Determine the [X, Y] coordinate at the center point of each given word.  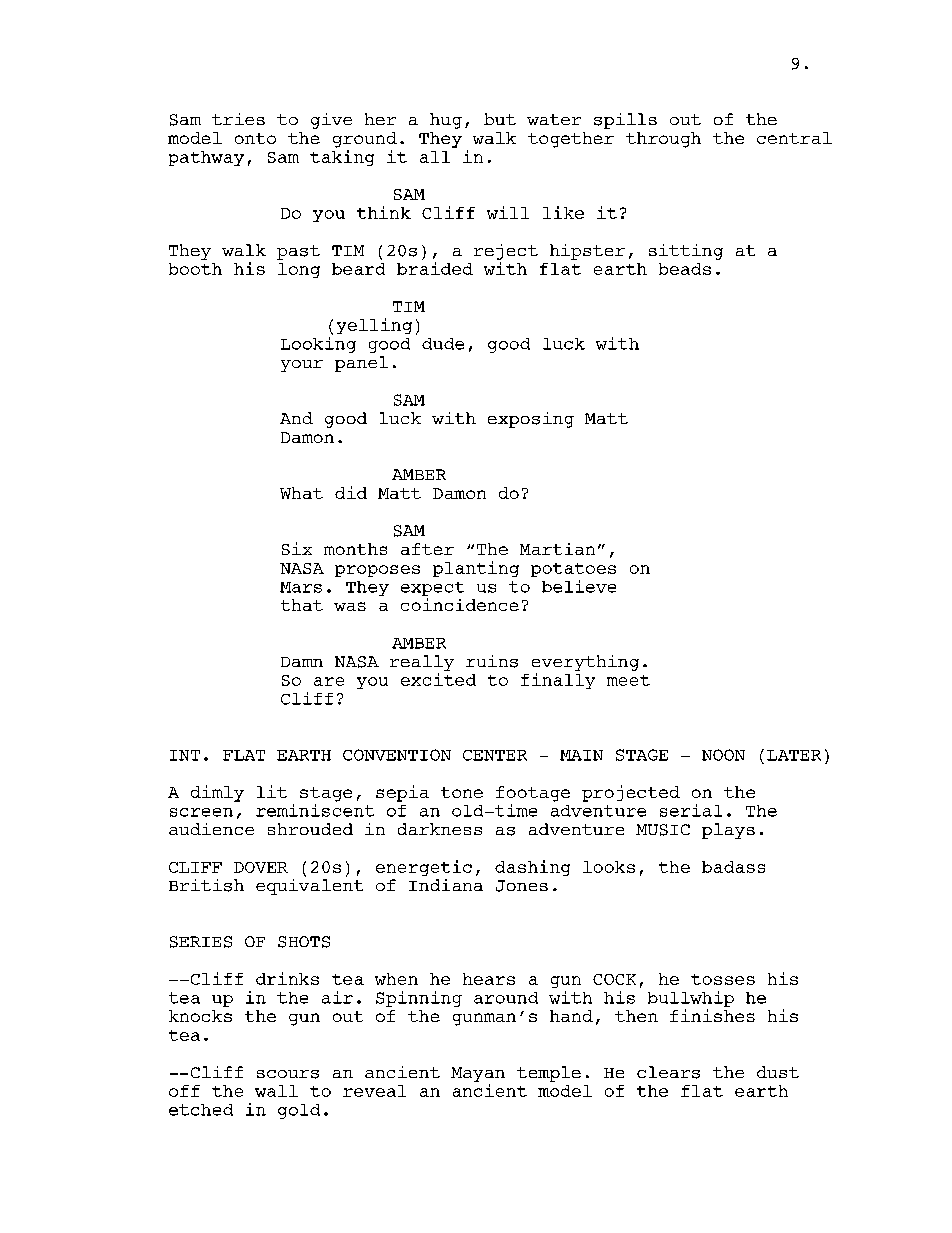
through [663, 140]
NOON [723, 755]
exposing [531, 420]
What [301, 493]
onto [255, 138]
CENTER [495, 755]
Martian [557, 549]
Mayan [478, 1074]
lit [272, 791]
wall [276, 1091]
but [500, 119]
